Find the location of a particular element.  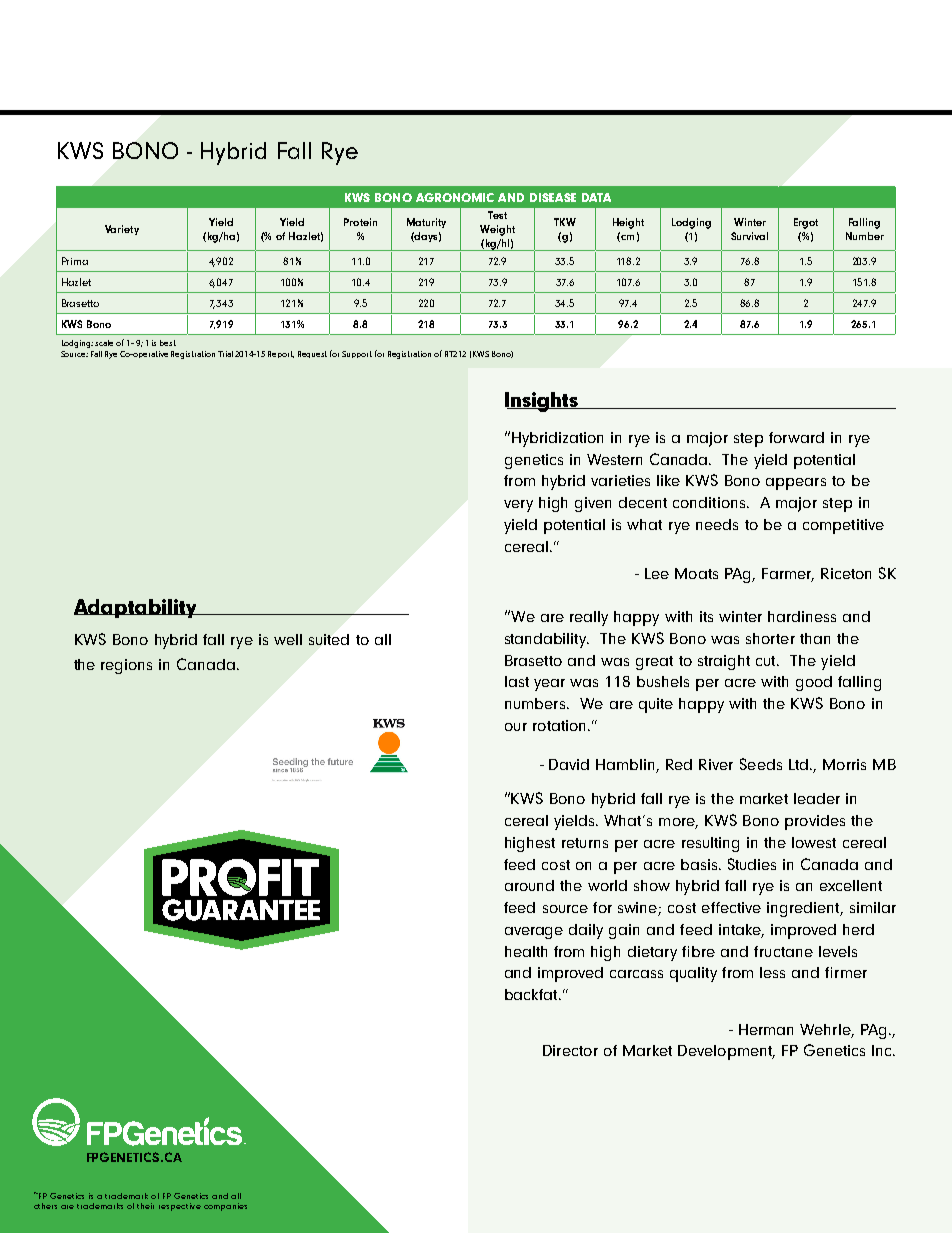

Variety is located at coordinates (122, 230).
